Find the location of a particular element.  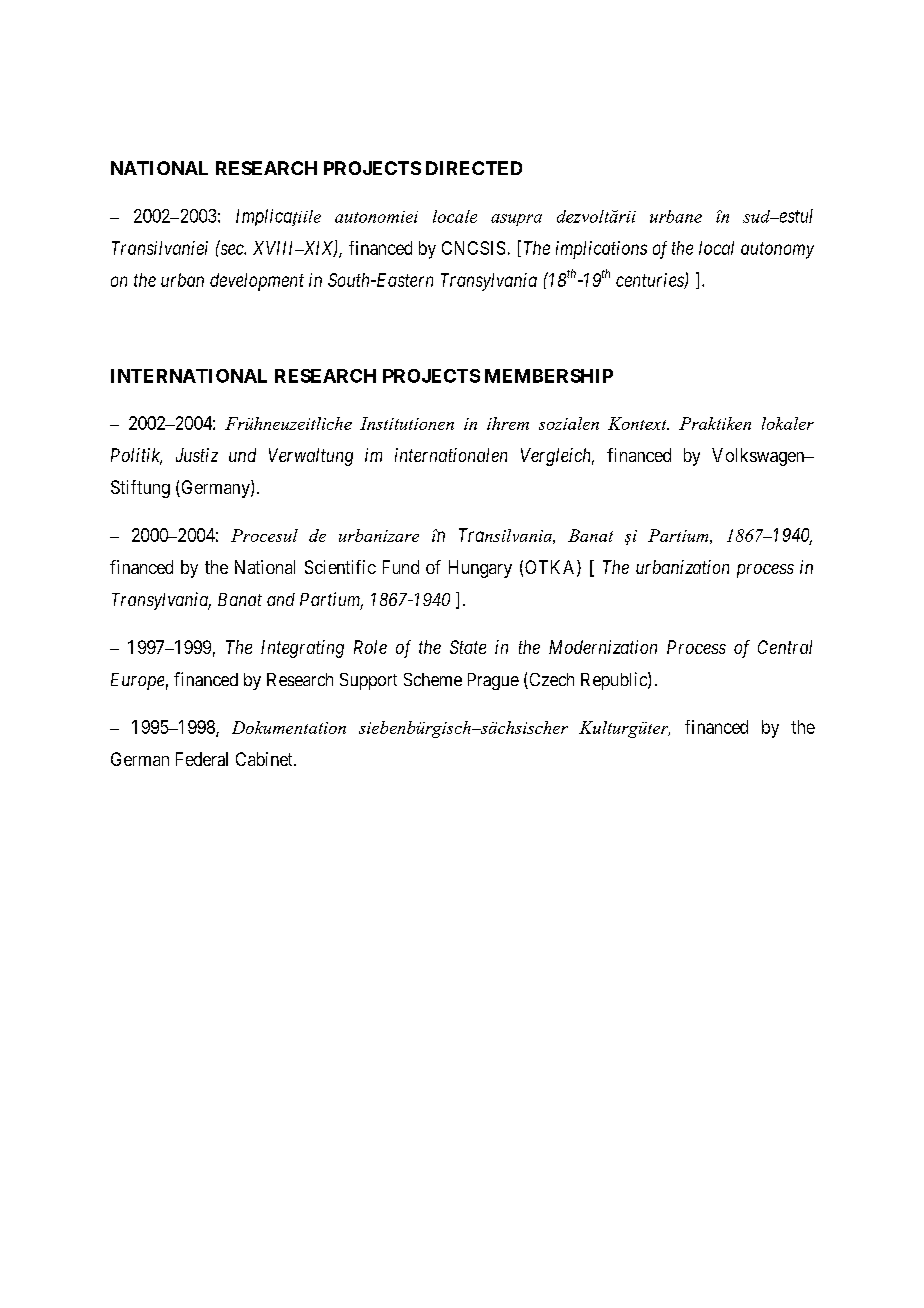

Hungary is located at coordinates (480, 569).
